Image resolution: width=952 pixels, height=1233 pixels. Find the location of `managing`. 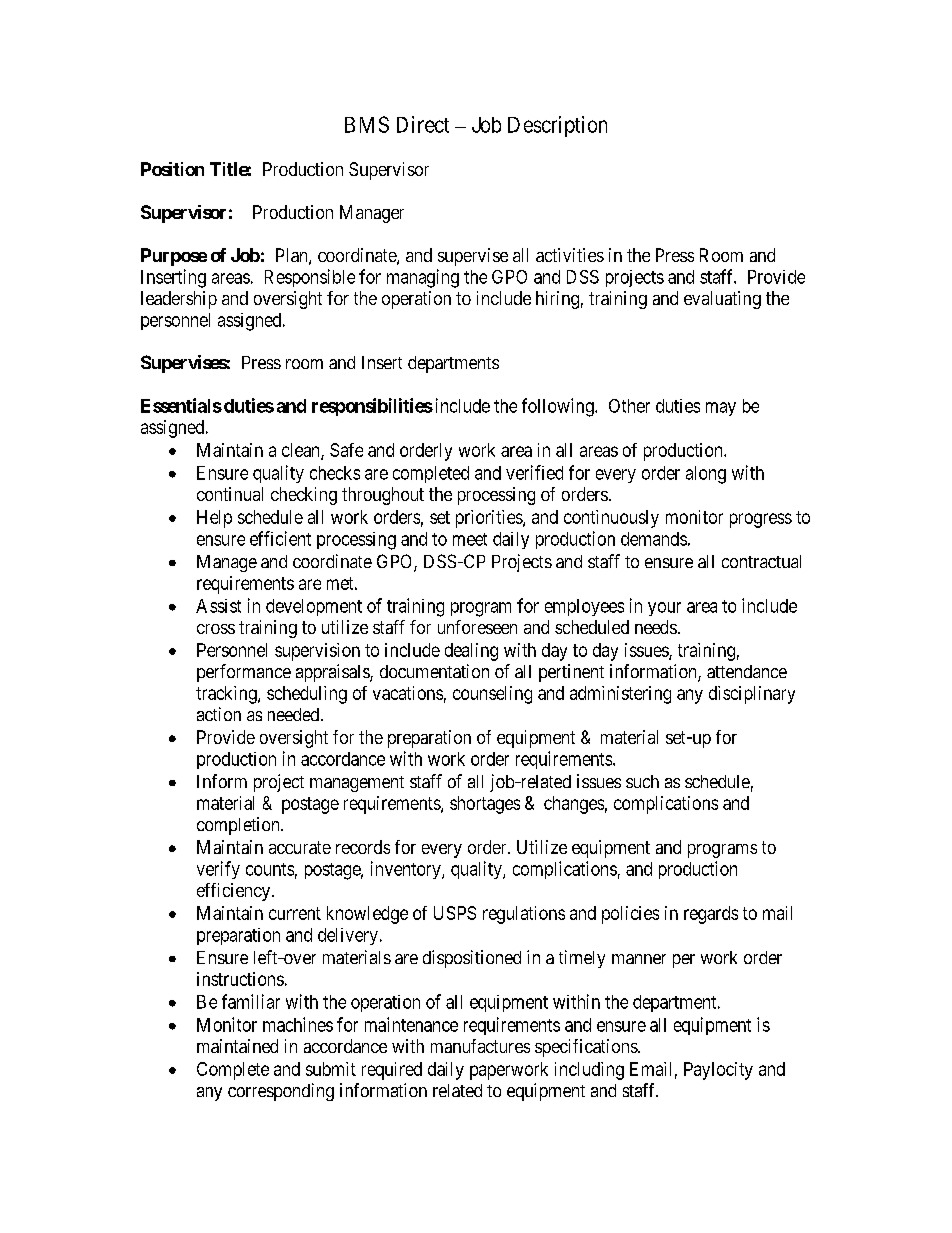

managing is located at coordinates (423, 278).
